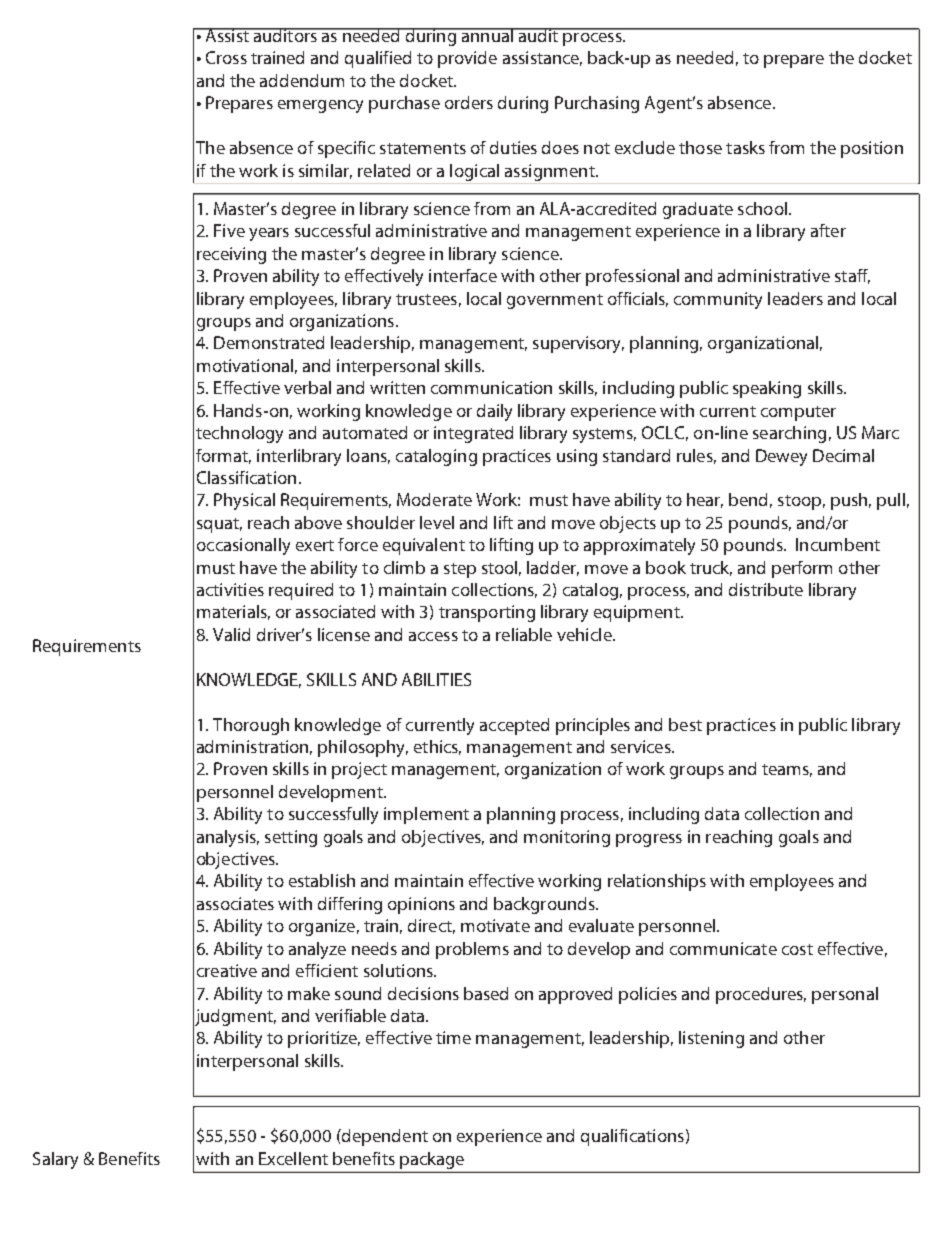 This screenshot has width=952, height=1233. What do you see at coordinates (239, 434) in the screenshot?
I see `technology` at bounding box center [239, 434].
